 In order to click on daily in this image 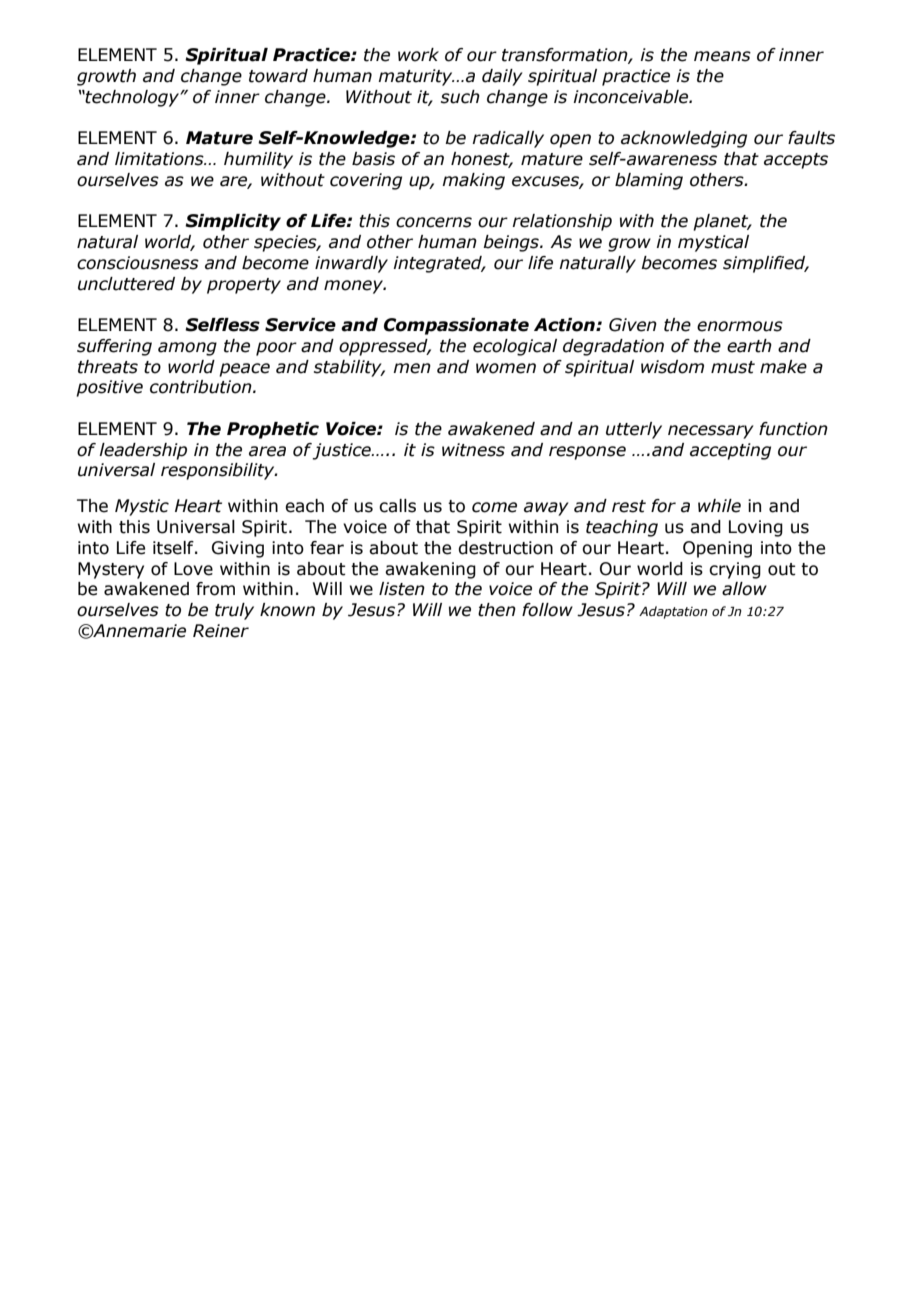, I will do `click(502, 77)`.
